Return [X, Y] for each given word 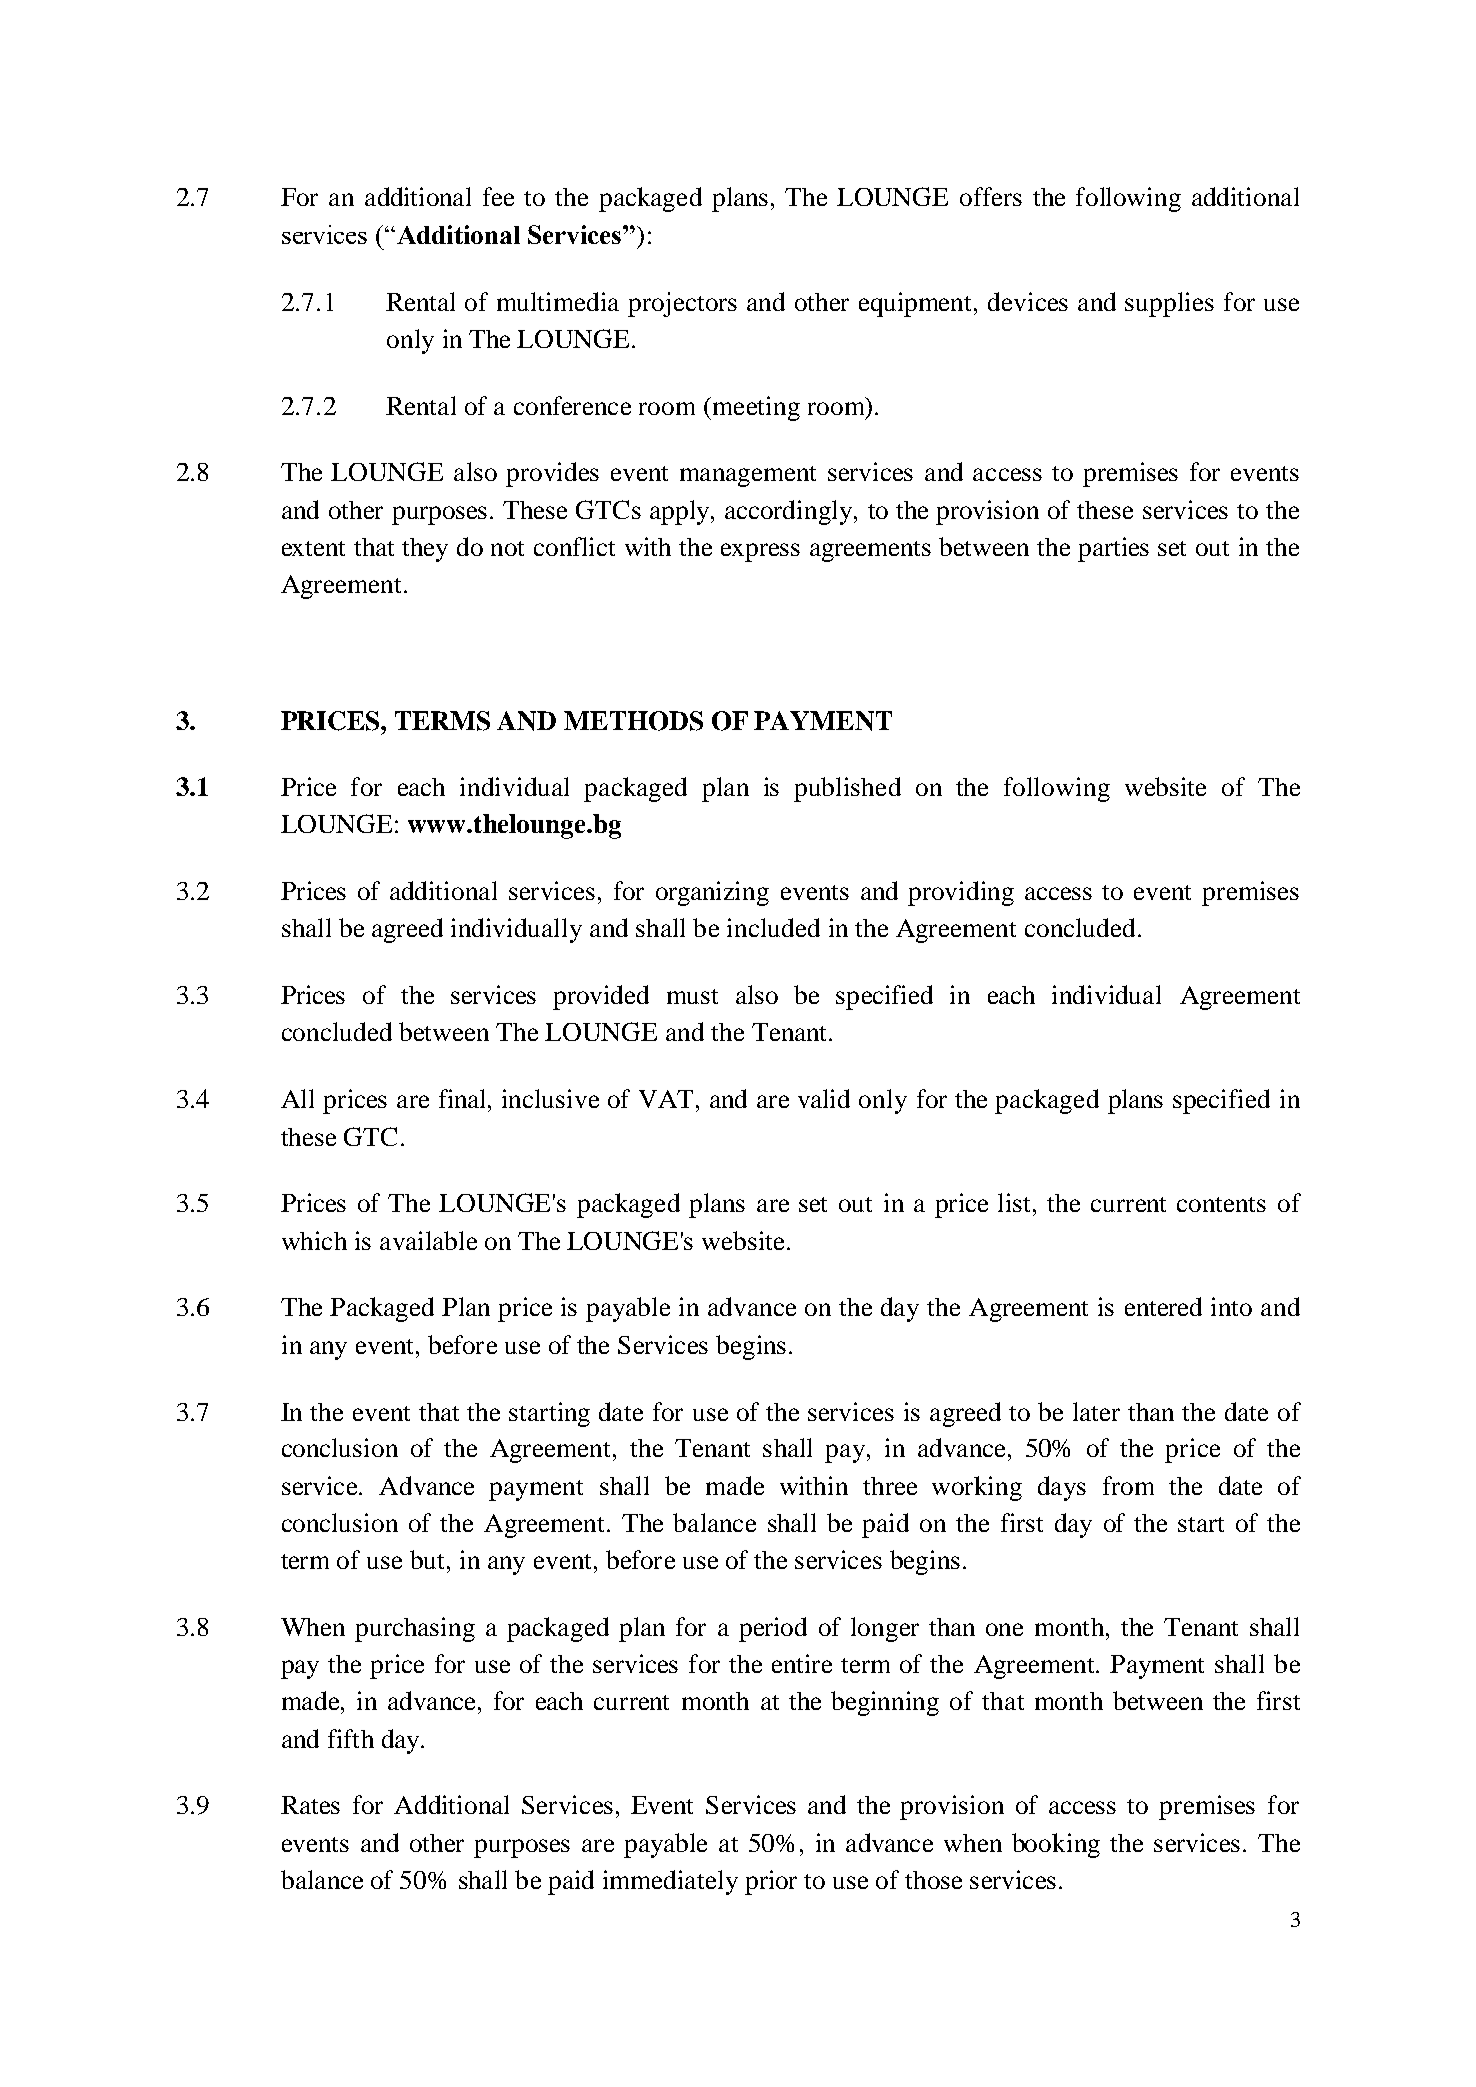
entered [1163, 1306]
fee [498, 196]
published [847, 789]
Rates [310, 1805]
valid [824, 1098]
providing [961, 893]
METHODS [633, 721]
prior [771, 1882]
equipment [917, 304]
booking [1056, 1845]
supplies [1169, 304]
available [428, 1240]
